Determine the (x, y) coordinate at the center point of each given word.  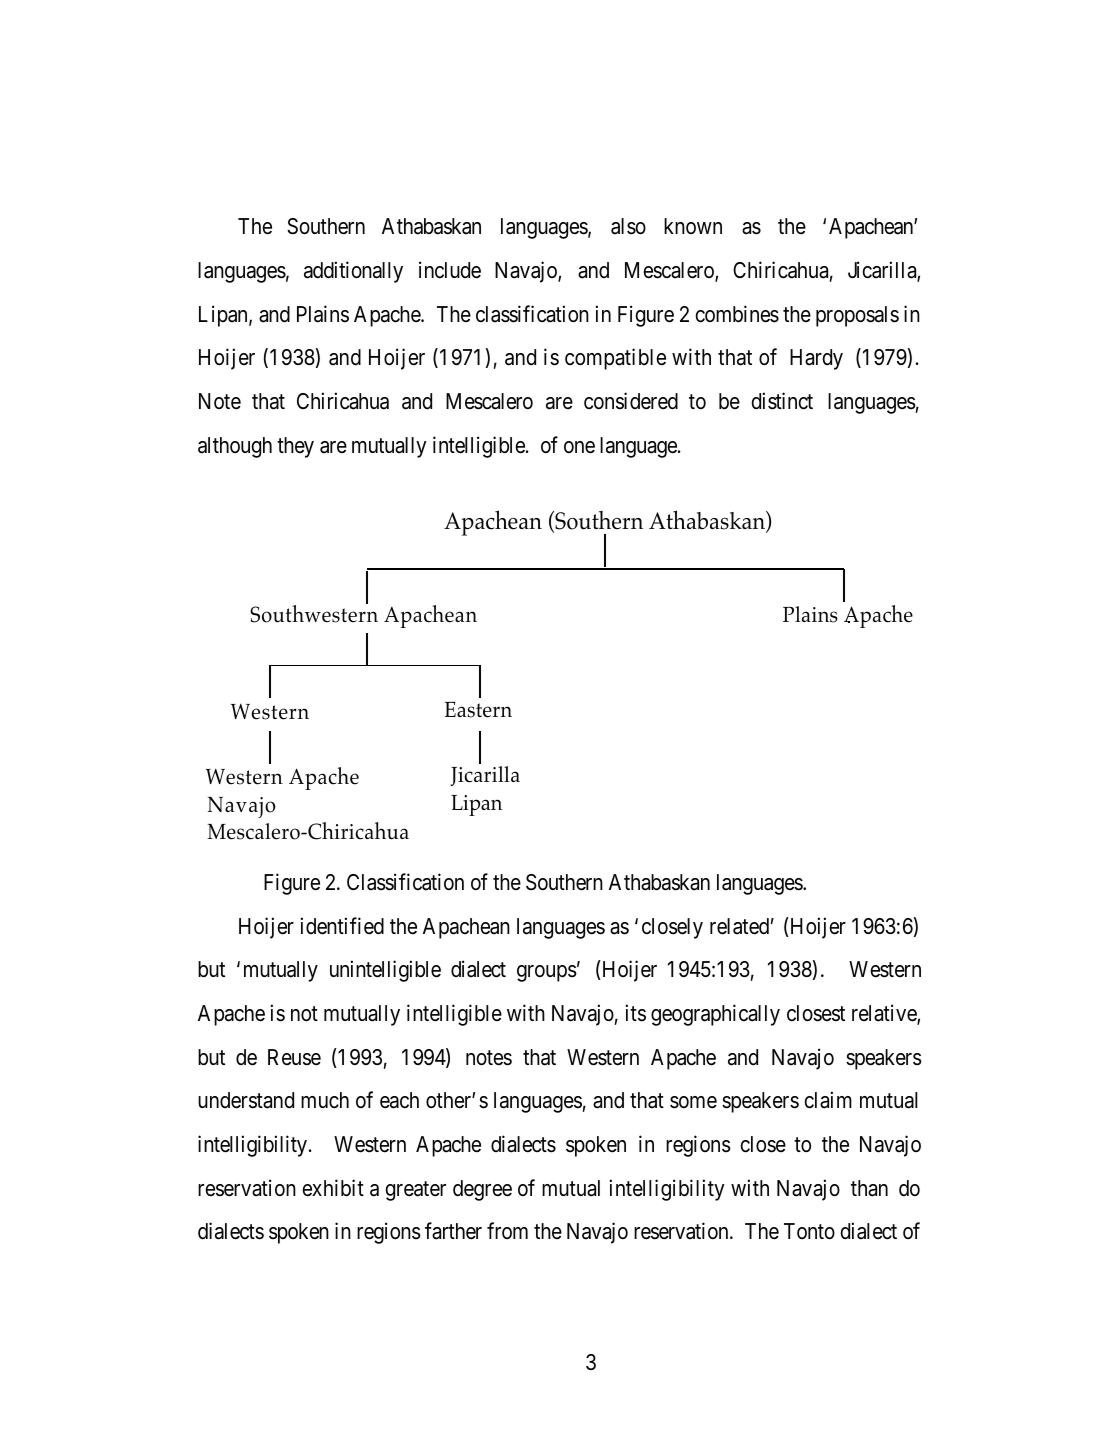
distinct (782, 401)
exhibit (333, 1188)
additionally (353, 272)
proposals (857, 316)
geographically (715, 1015)
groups (547, 973)
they (295, 447)
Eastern (478, 710)
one (579, 447)
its (636, 1013)
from (507, 1231)
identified (342, 926)
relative (885, 1014)
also (628, 226)
